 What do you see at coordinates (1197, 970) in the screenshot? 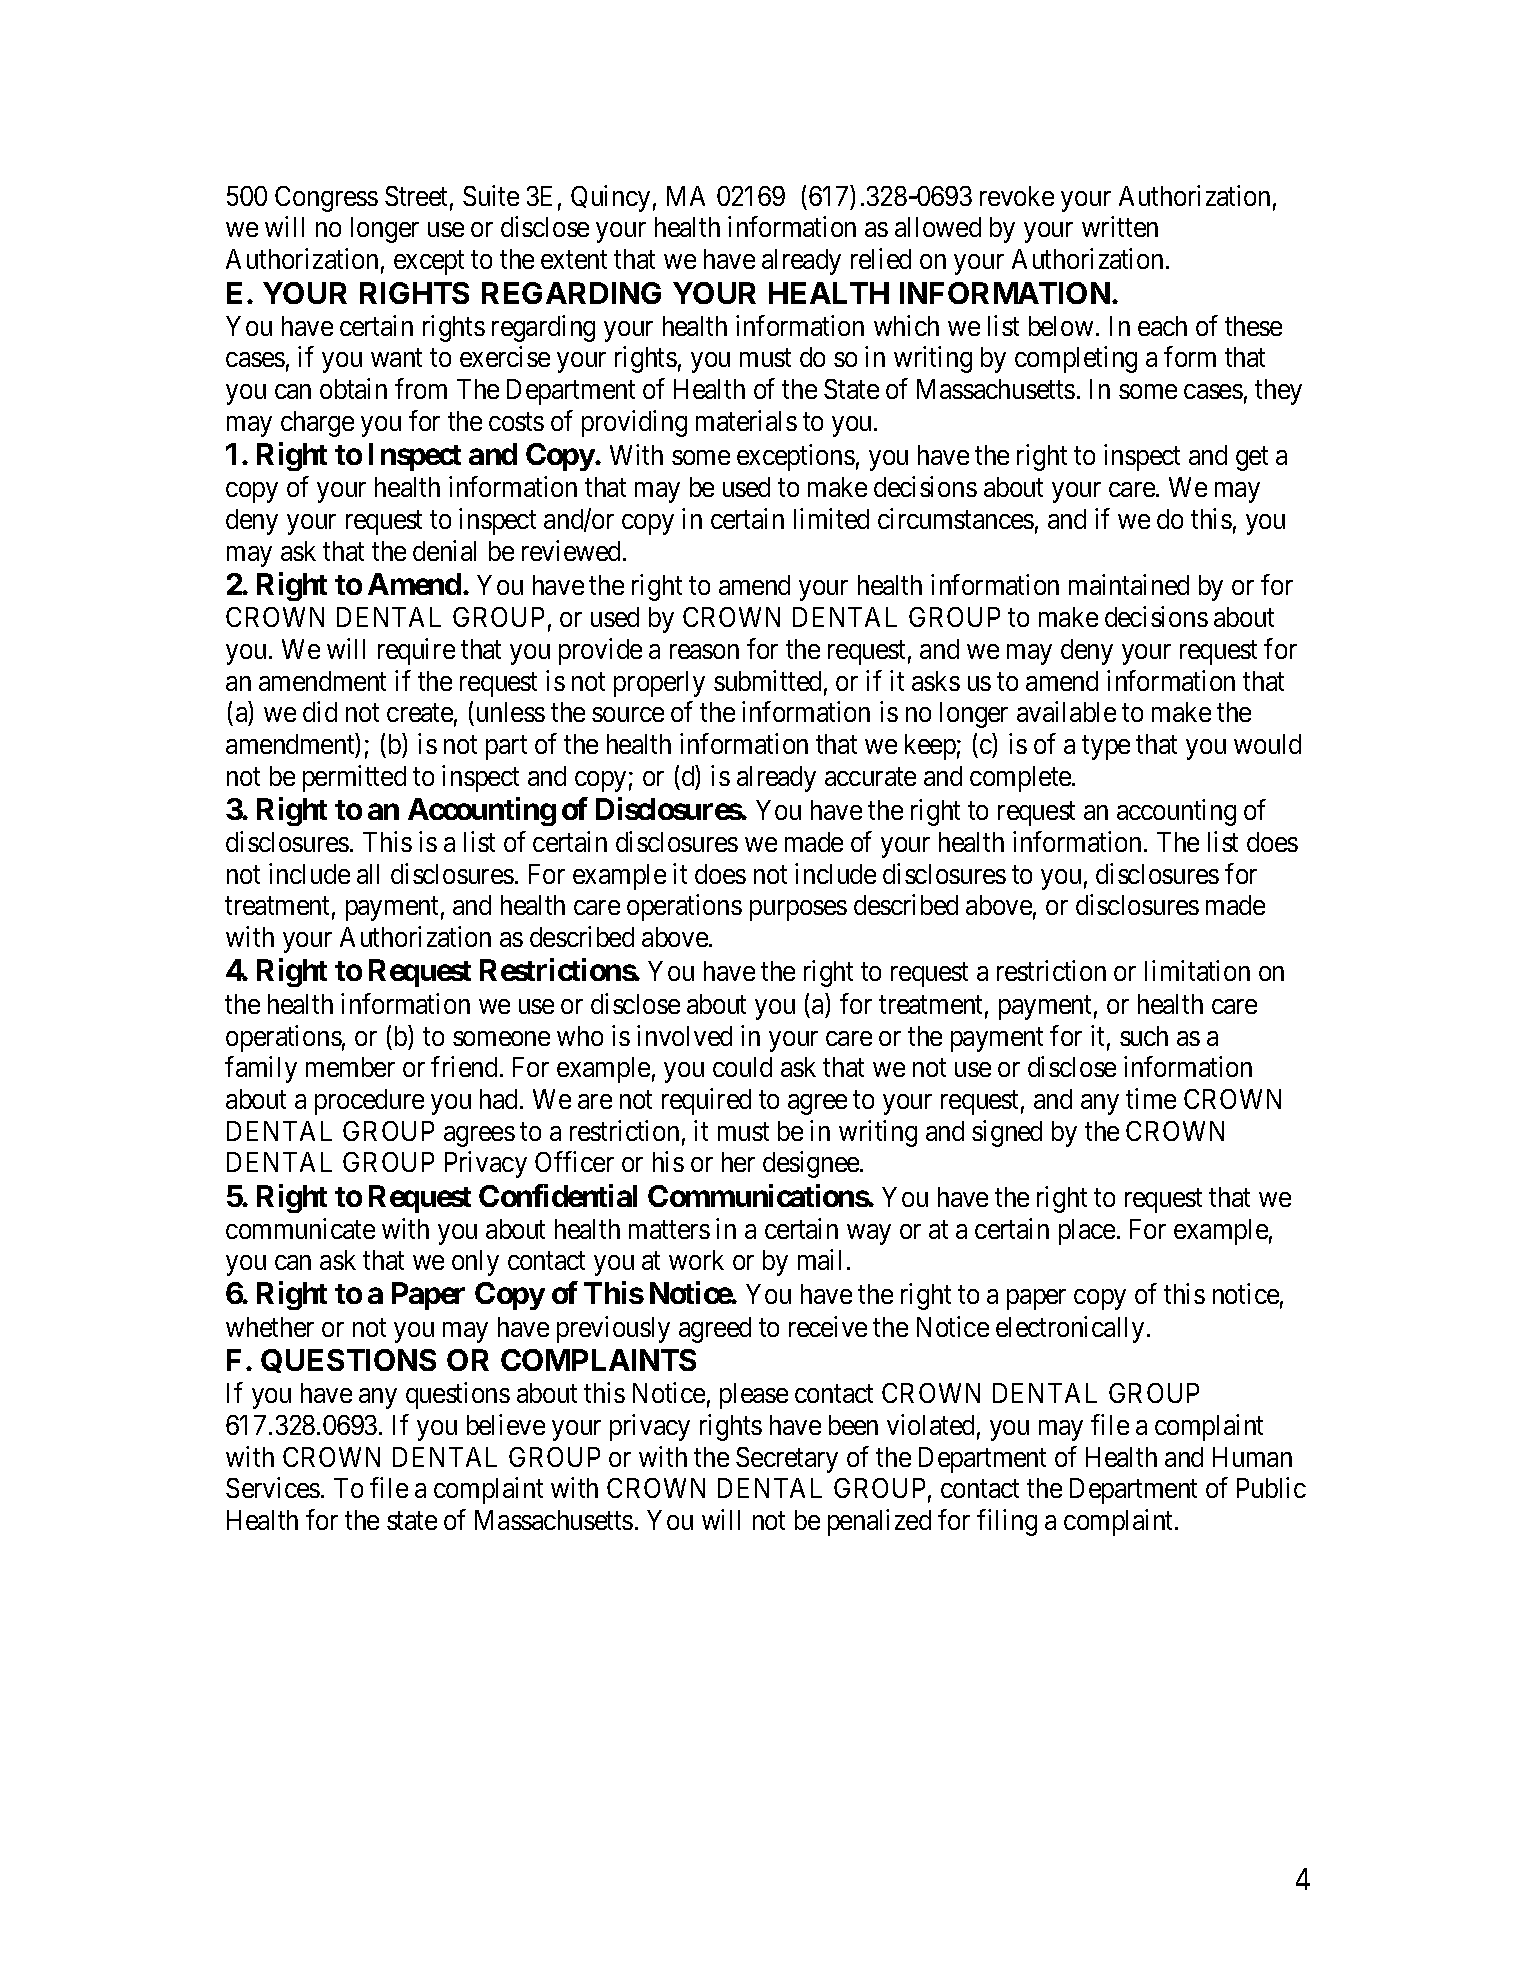
I see `limitation` at bounding box center [1197, 970].
